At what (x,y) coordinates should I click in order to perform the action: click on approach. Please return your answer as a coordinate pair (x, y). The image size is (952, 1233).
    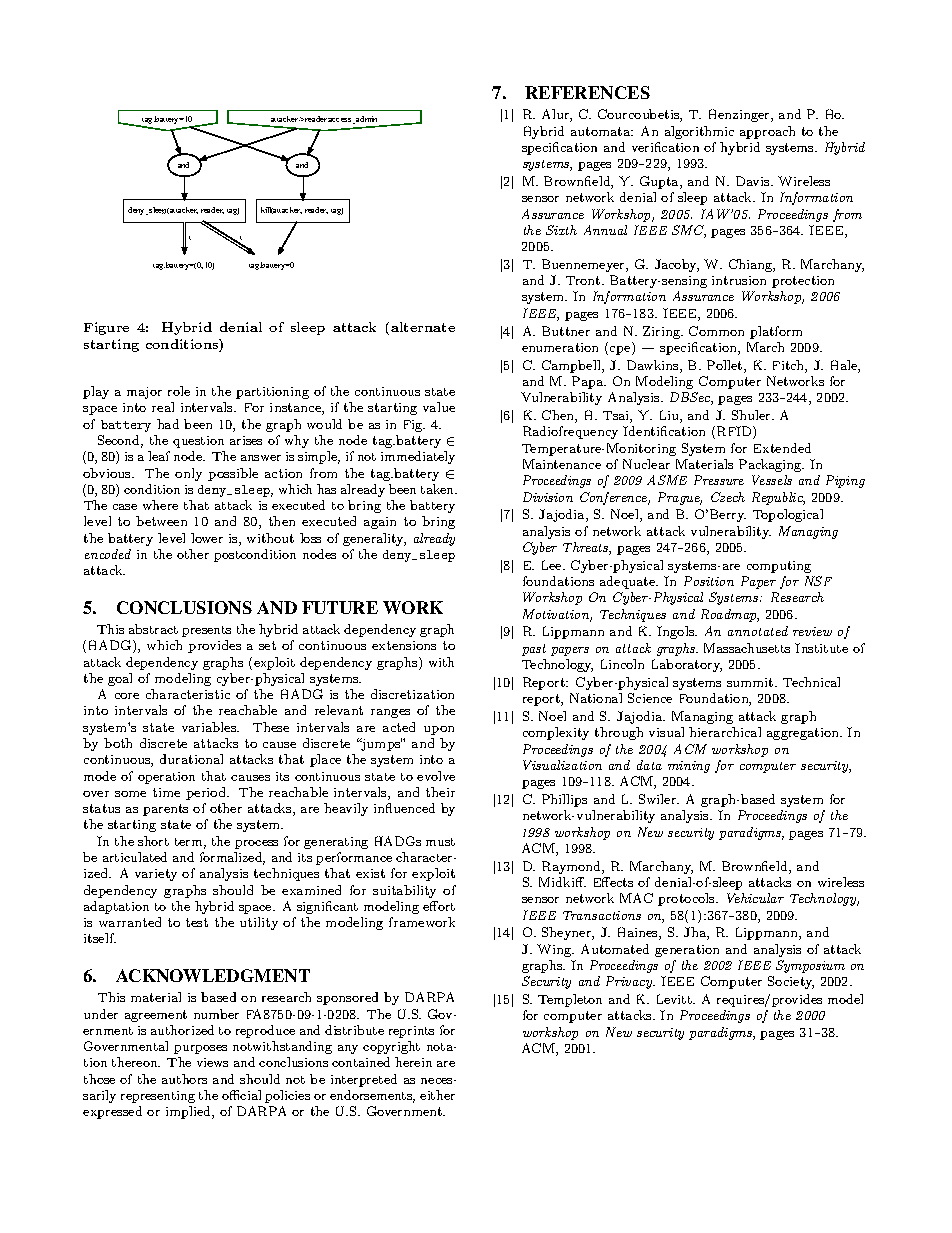
    Looking at the image, I should click on (767, 132).
